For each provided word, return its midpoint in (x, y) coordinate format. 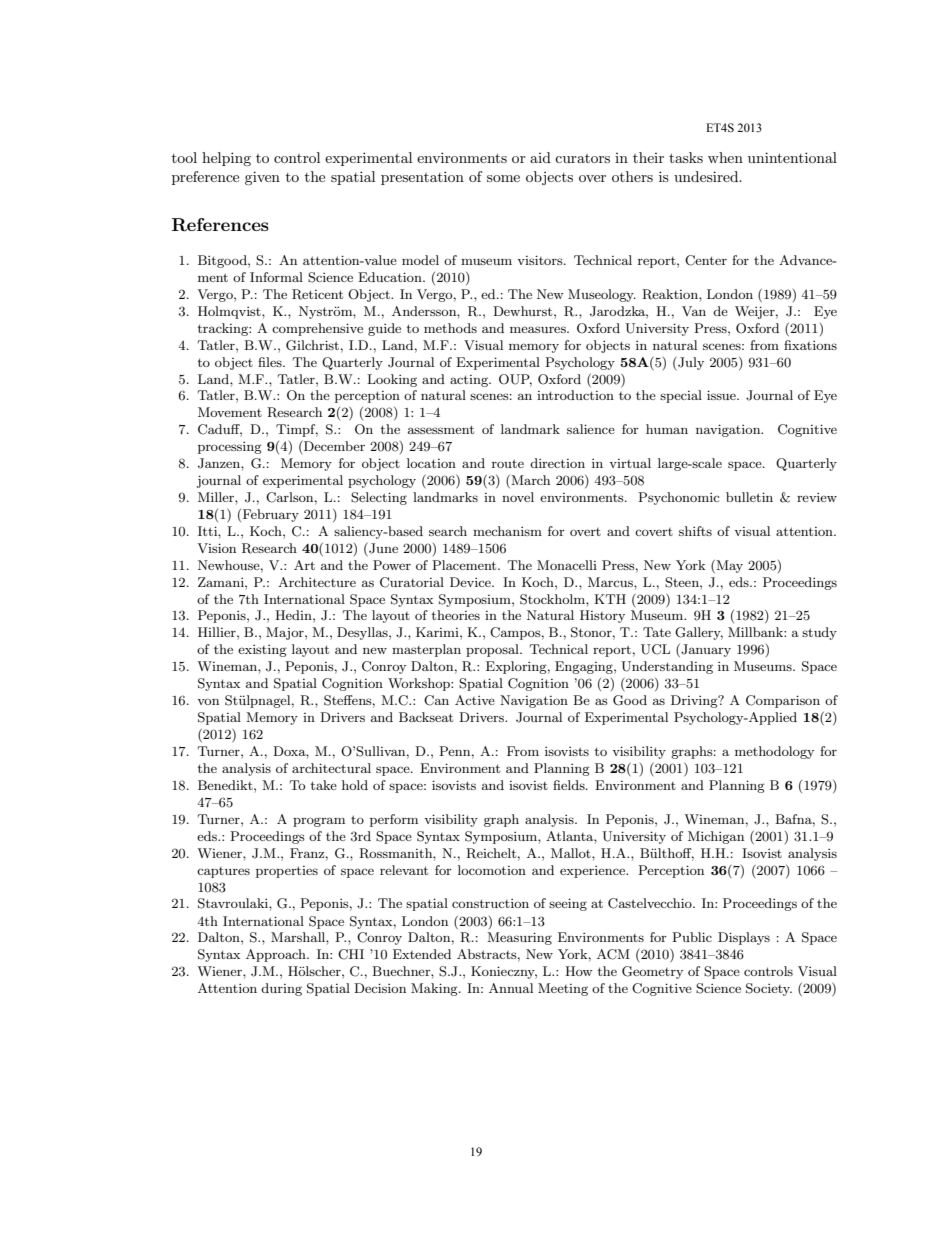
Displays (744, 938)
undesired (707, 176)
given (262, 178)
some (503, 178)
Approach (277, 955)
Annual (511, 988)
